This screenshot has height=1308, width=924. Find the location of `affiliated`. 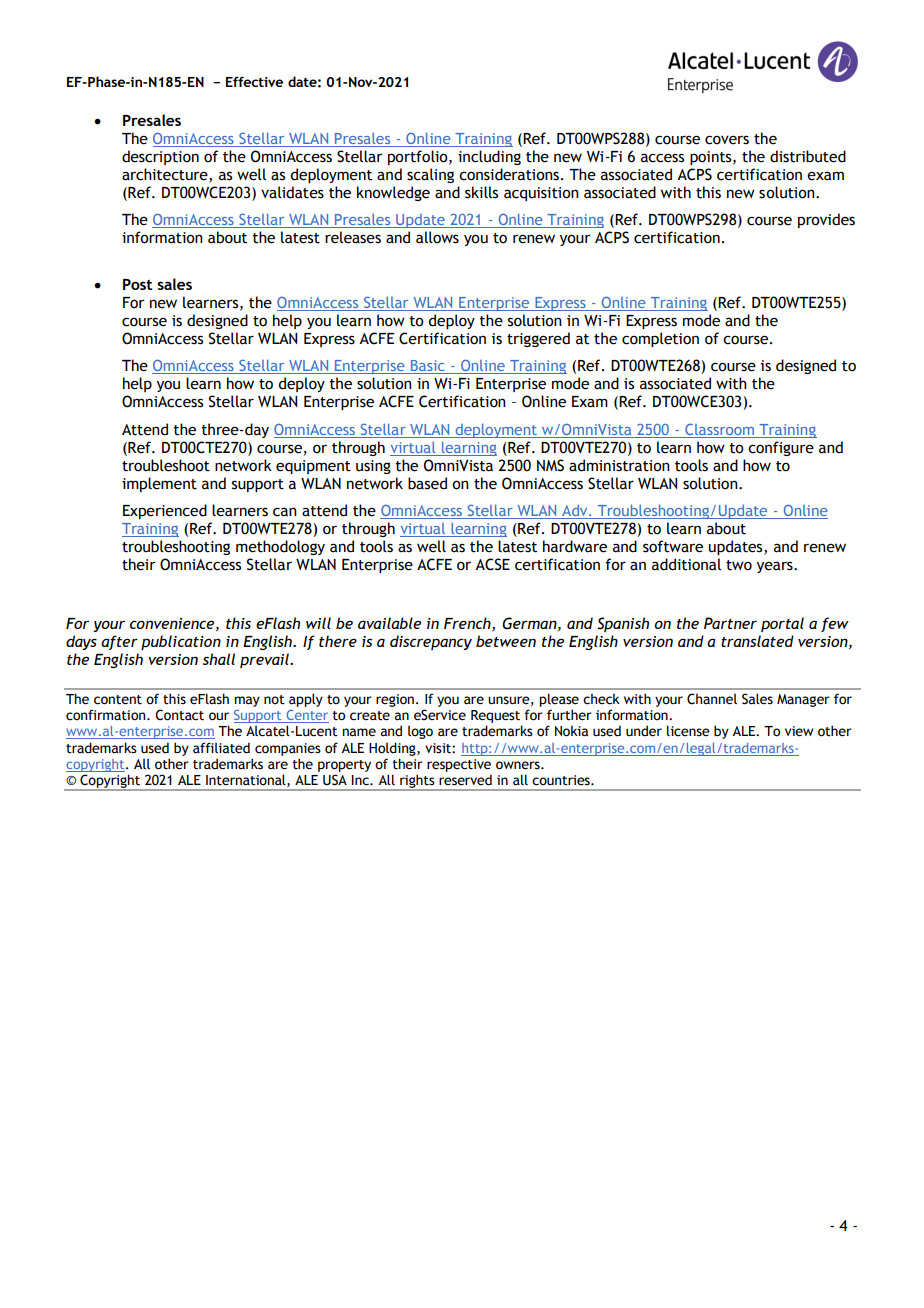

affiliated is located at coordinates (221, 748).
